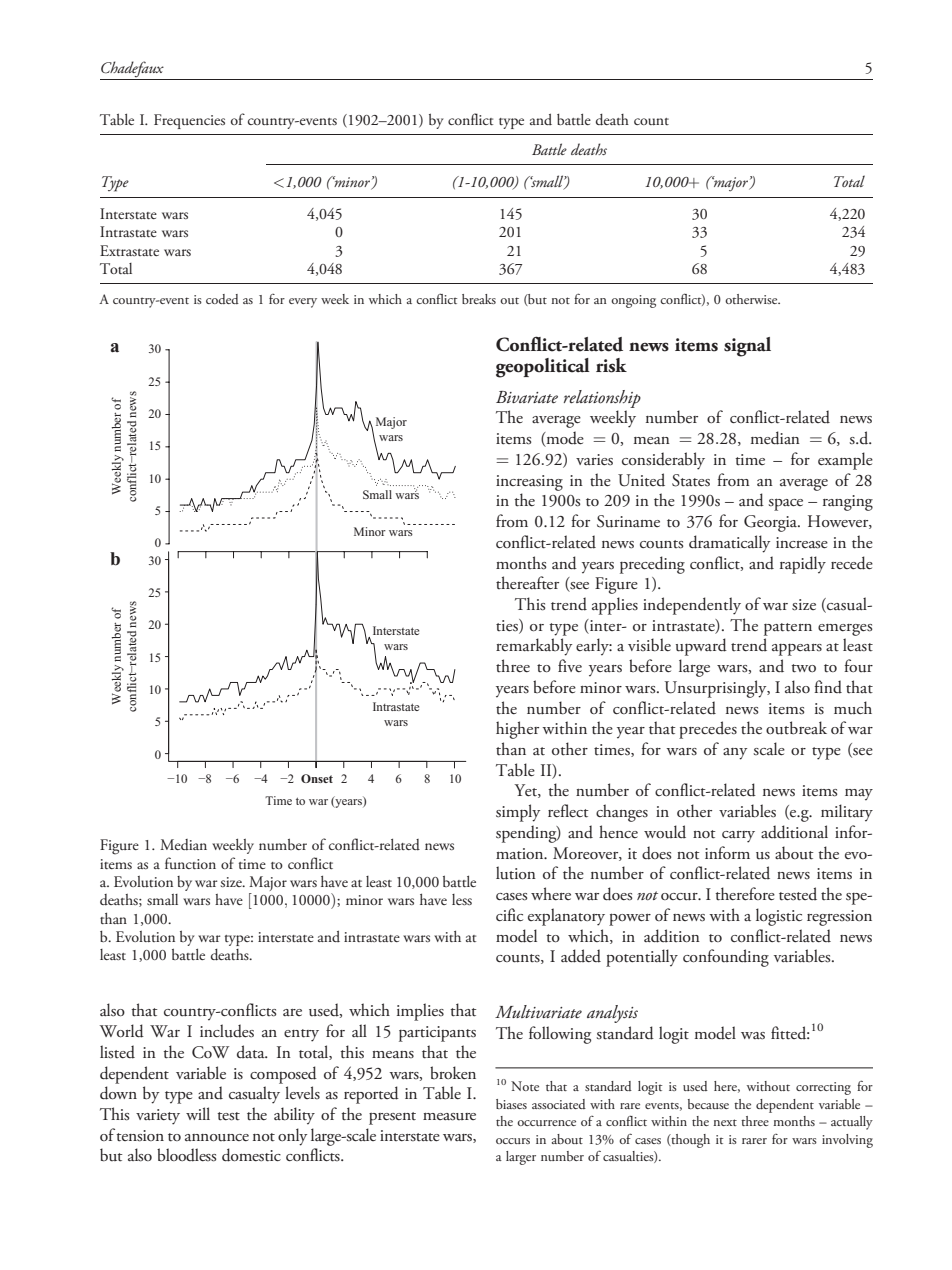 This page has height=1270, width=952. What do you see at coordinates (198, 1113) in the page?
I see `will` at bounding box center [198, 1113].
